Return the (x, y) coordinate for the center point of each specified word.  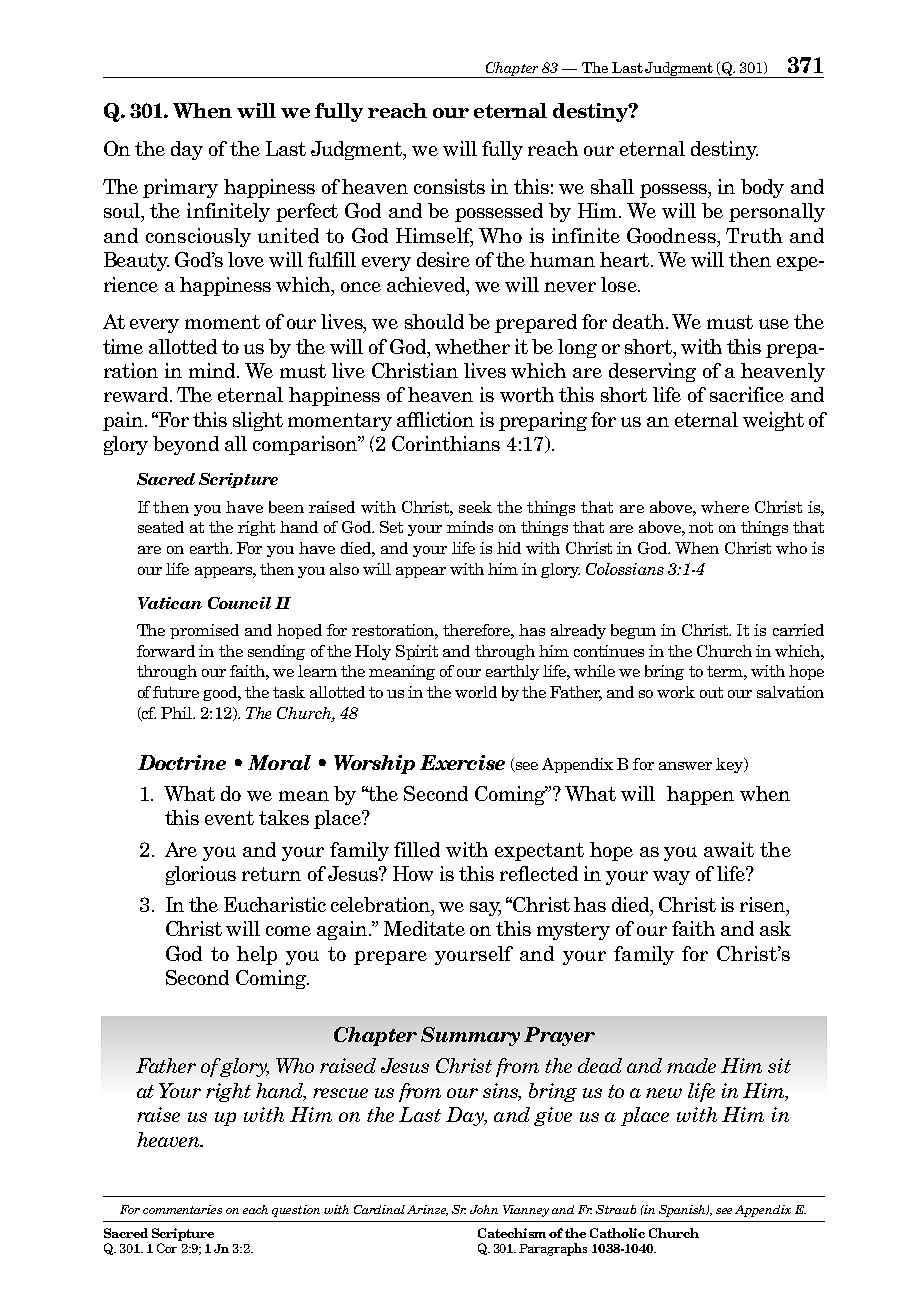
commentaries (182, 1209)
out (711, 692)
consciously (198, 237)
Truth (754, 235)
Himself (434, 237)
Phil (178, 713)
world (476, 692)
